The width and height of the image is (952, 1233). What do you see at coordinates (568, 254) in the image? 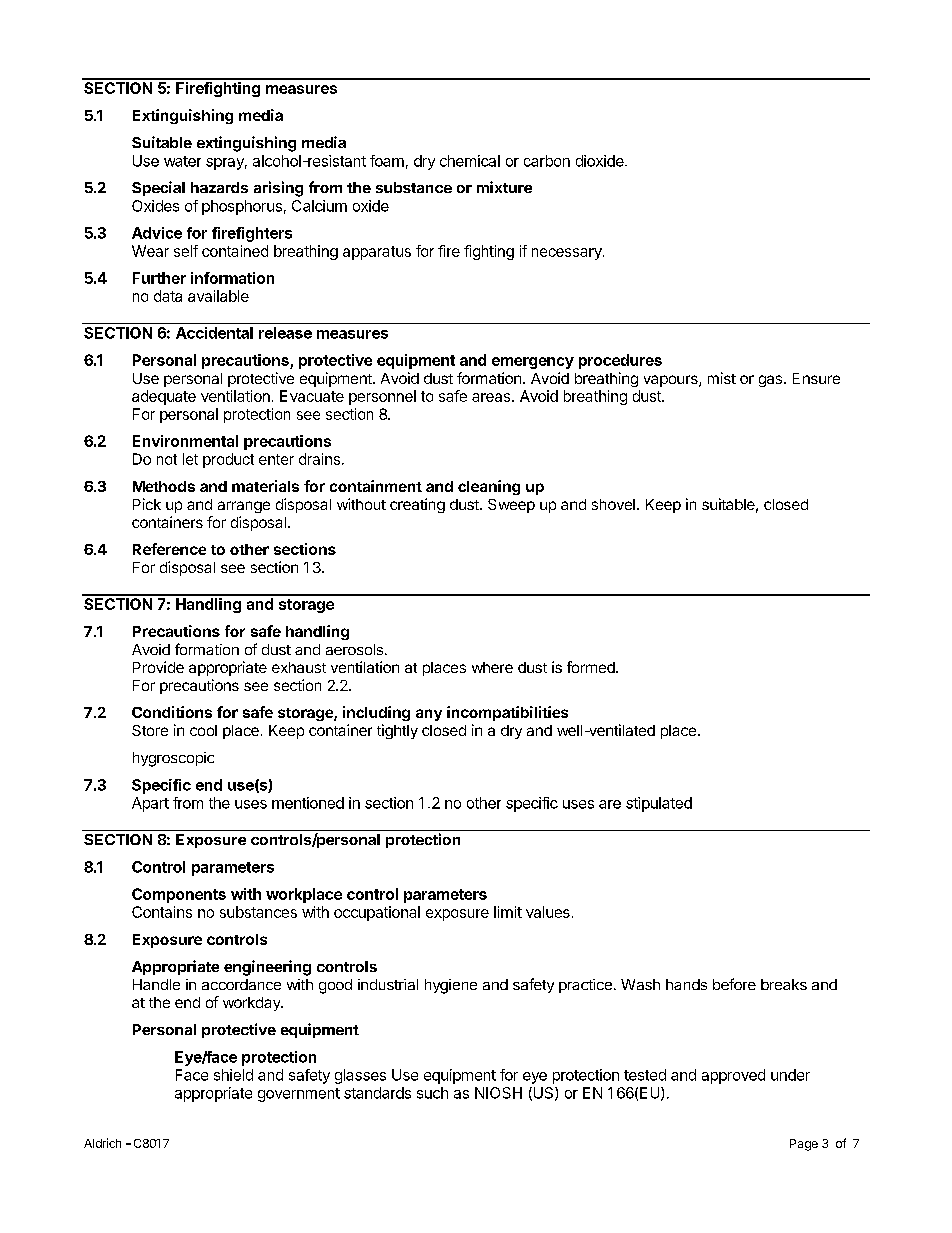
I see `necessary` at bounding box center [568, 254].
